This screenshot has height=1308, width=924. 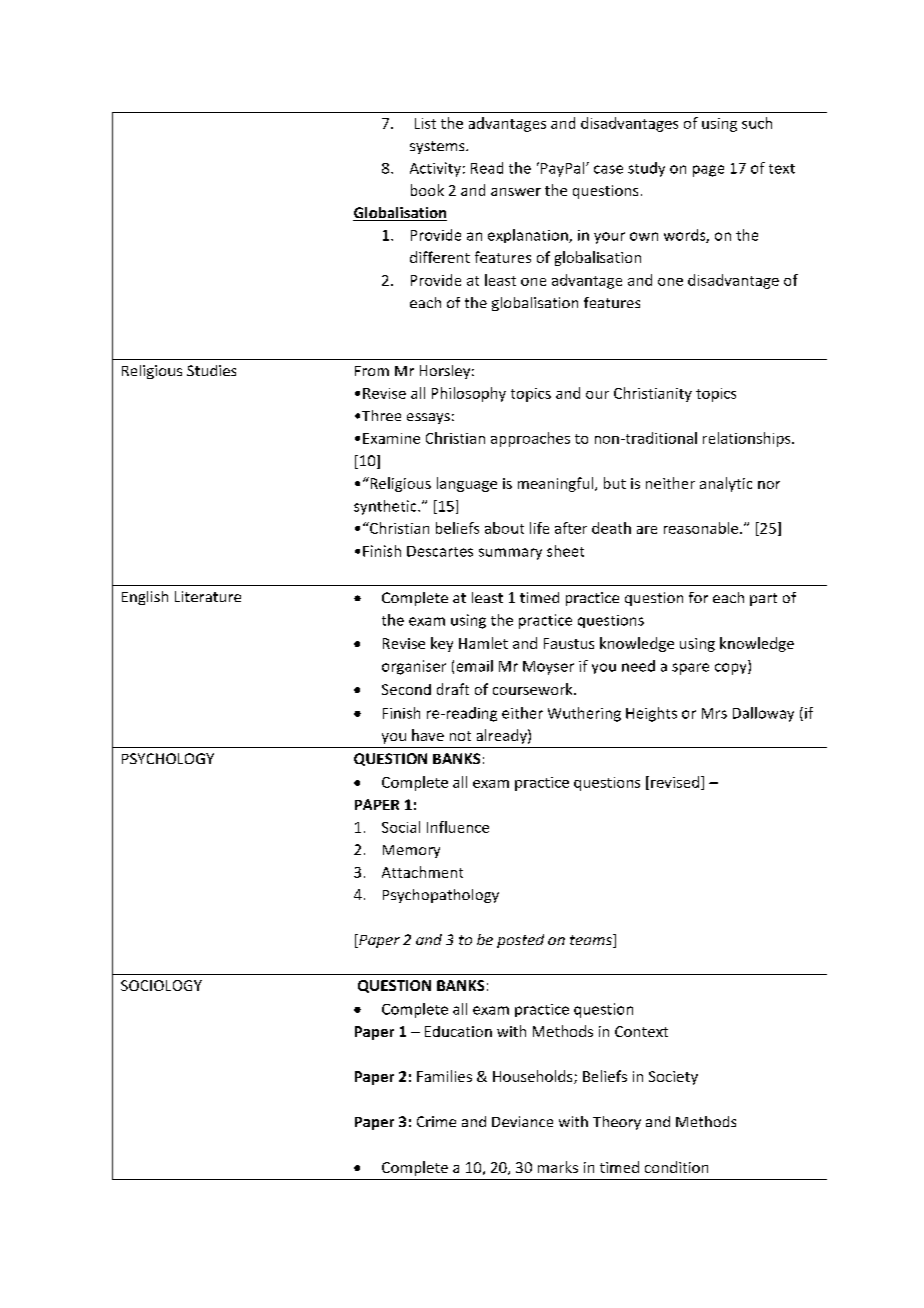 What do you see at coordinates (211, 370) in the screenshot?
I see `Studies` at bounding box center [211, 370].
